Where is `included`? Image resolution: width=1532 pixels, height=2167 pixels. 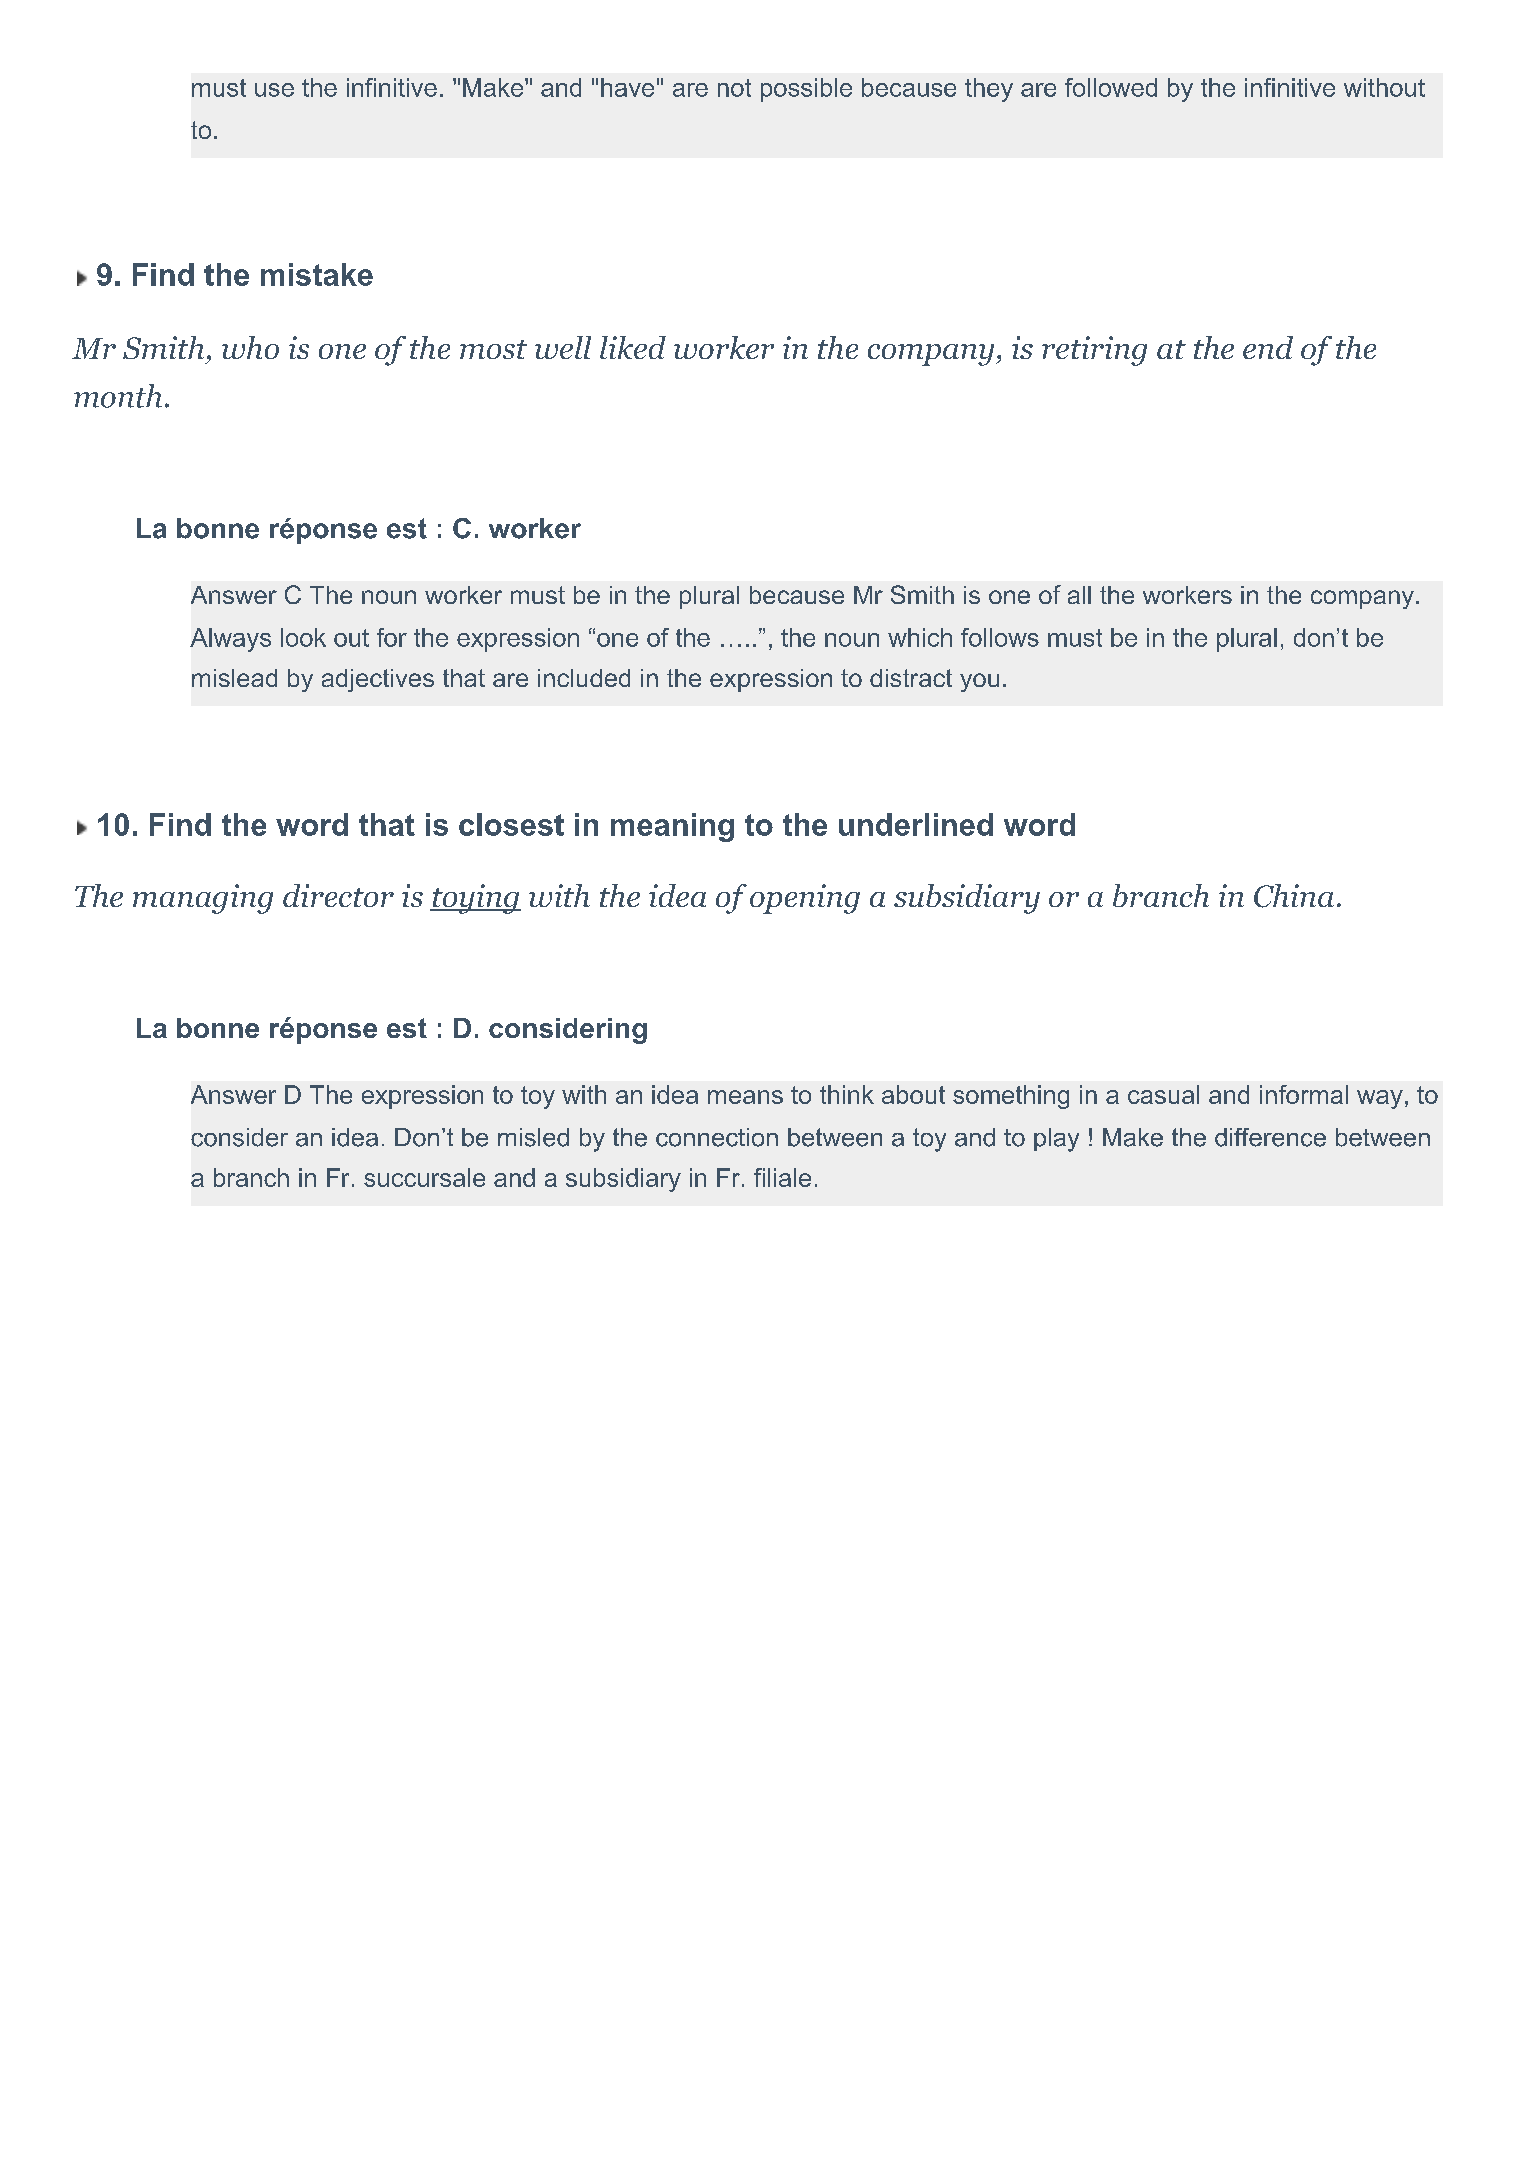
included is located at coordinates (584, 678).
